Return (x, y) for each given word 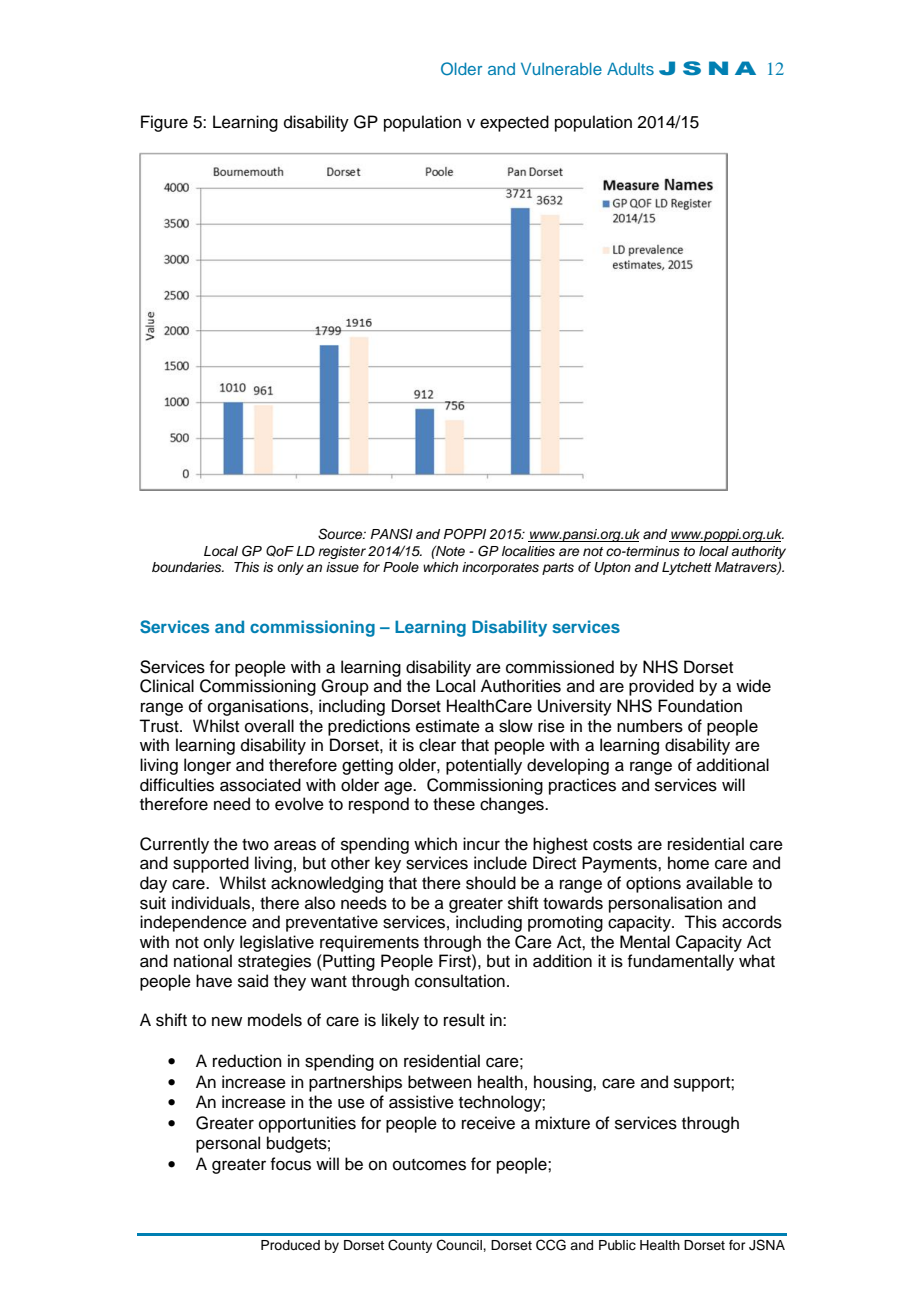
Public (617, 1245)
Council (460, 1245)
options (653, 884)
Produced (290, 1245)
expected (514, 123)
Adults (630, 68)
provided (661, 687)
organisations (259, 707)
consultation (460, 981)
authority (758, 552)
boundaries (188, 567)
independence (193, 923)
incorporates (500, 568)
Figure (164, 123)
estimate (448, 726)
